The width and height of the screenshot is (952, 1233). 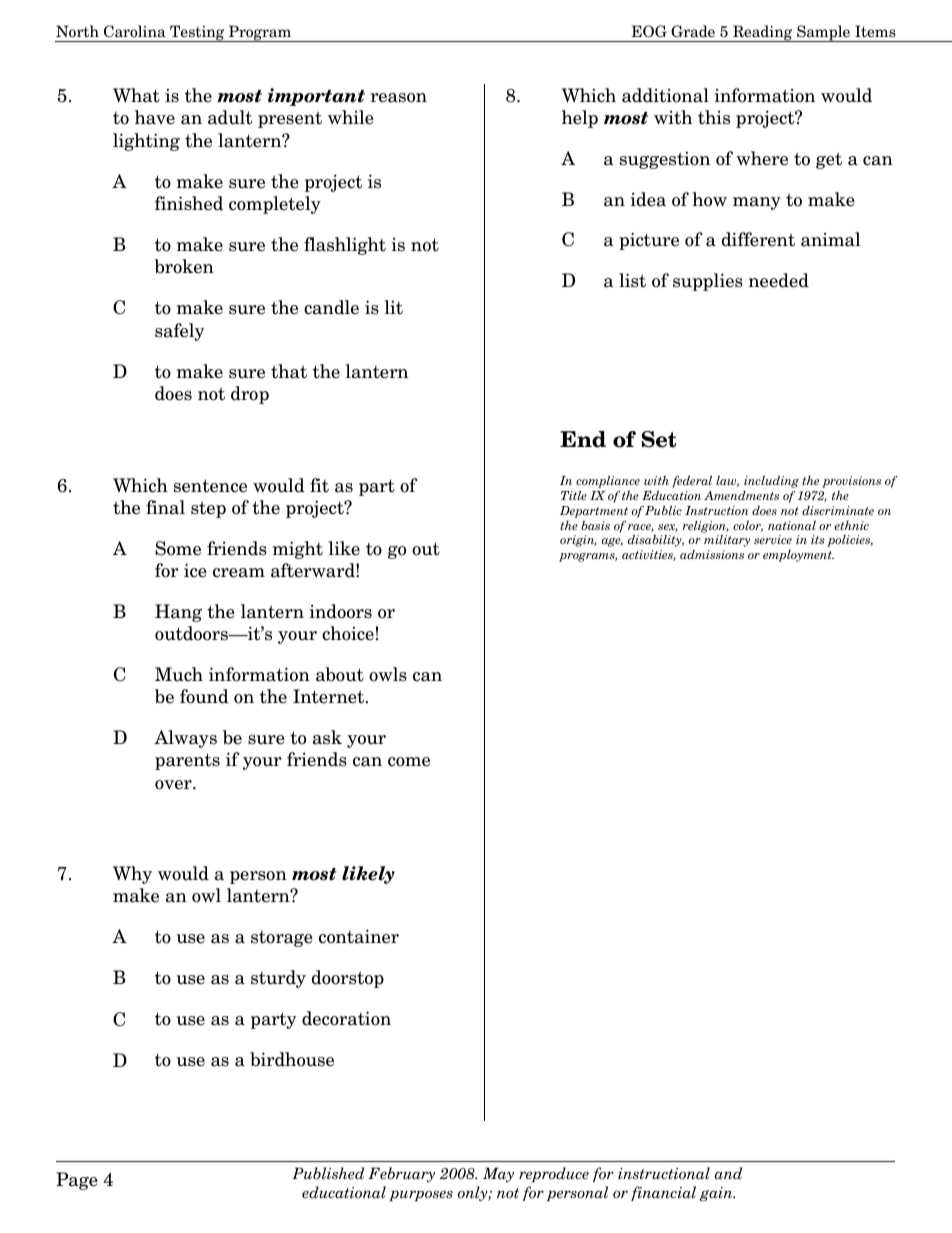 I want to click on Page, so click(x=77, y=1181).
